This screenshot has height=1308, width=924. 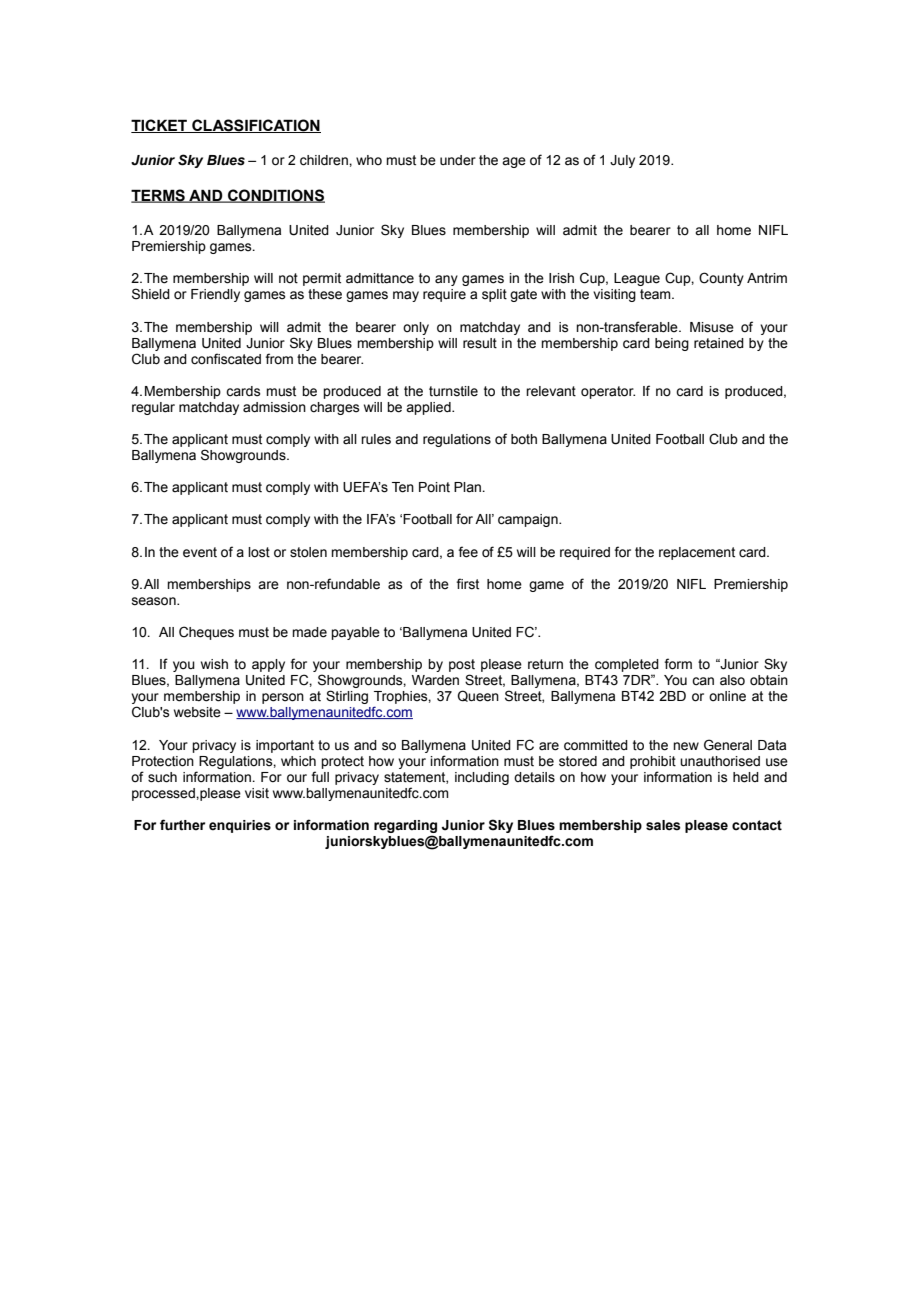 I want to click on CLASSIFICATION, so click(x=255, y=126).
